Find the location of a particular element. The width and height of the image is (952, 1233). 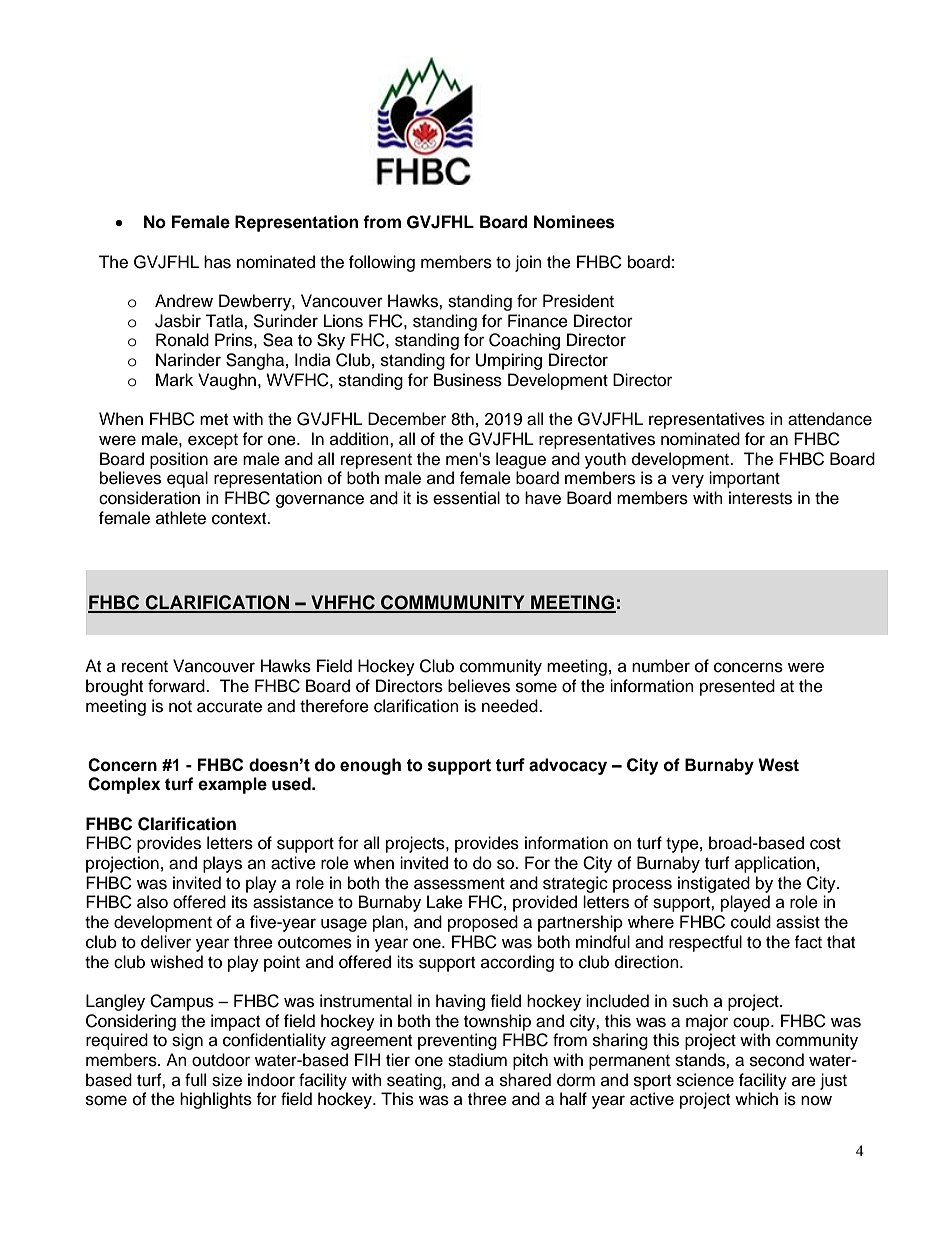

needed is located at coordinates (511, 706).
